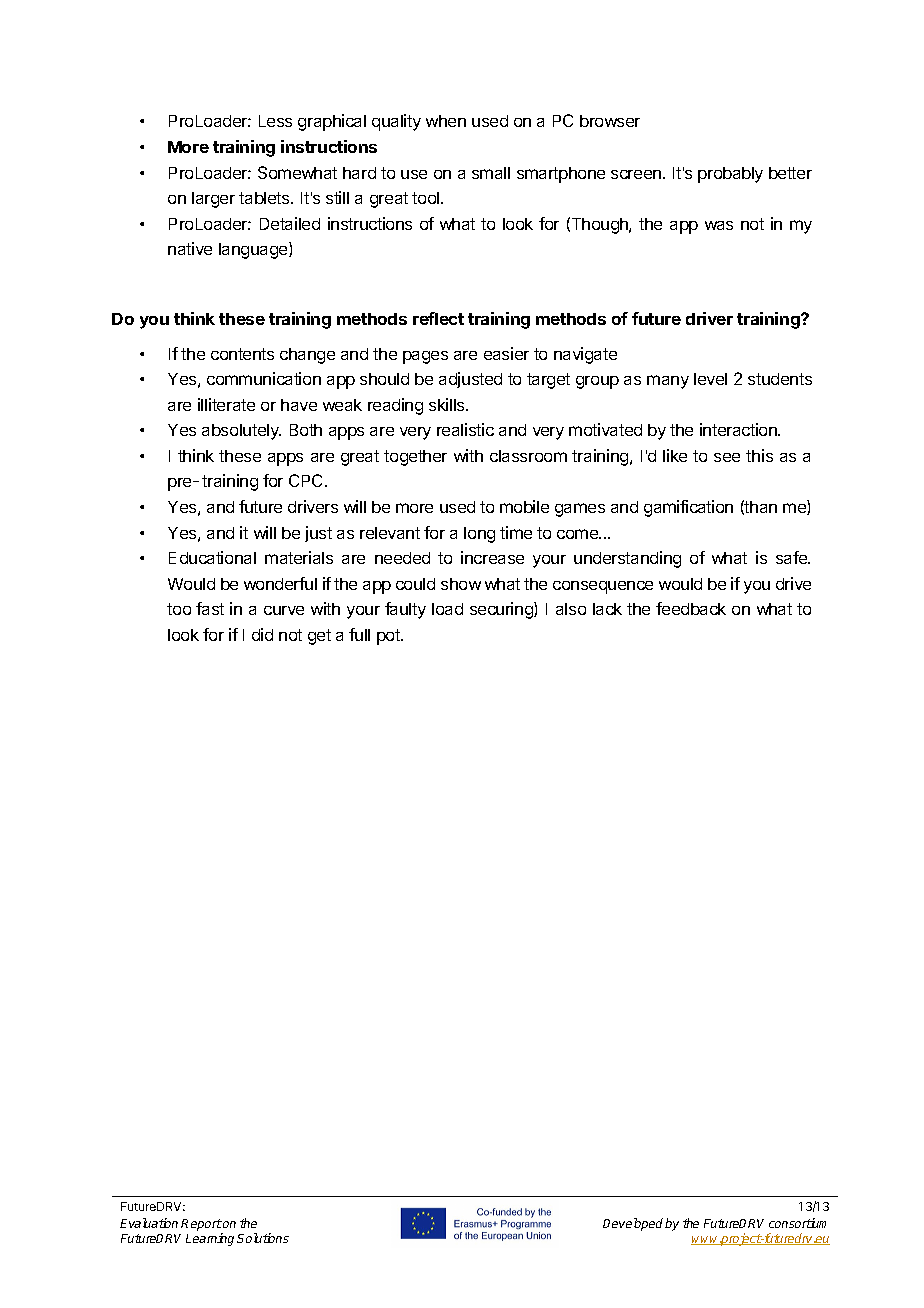 This screenshot has width=924, height=1308. Describe the element at coordinates (213, 200) in the screenshot. I see `larger` at that location.
